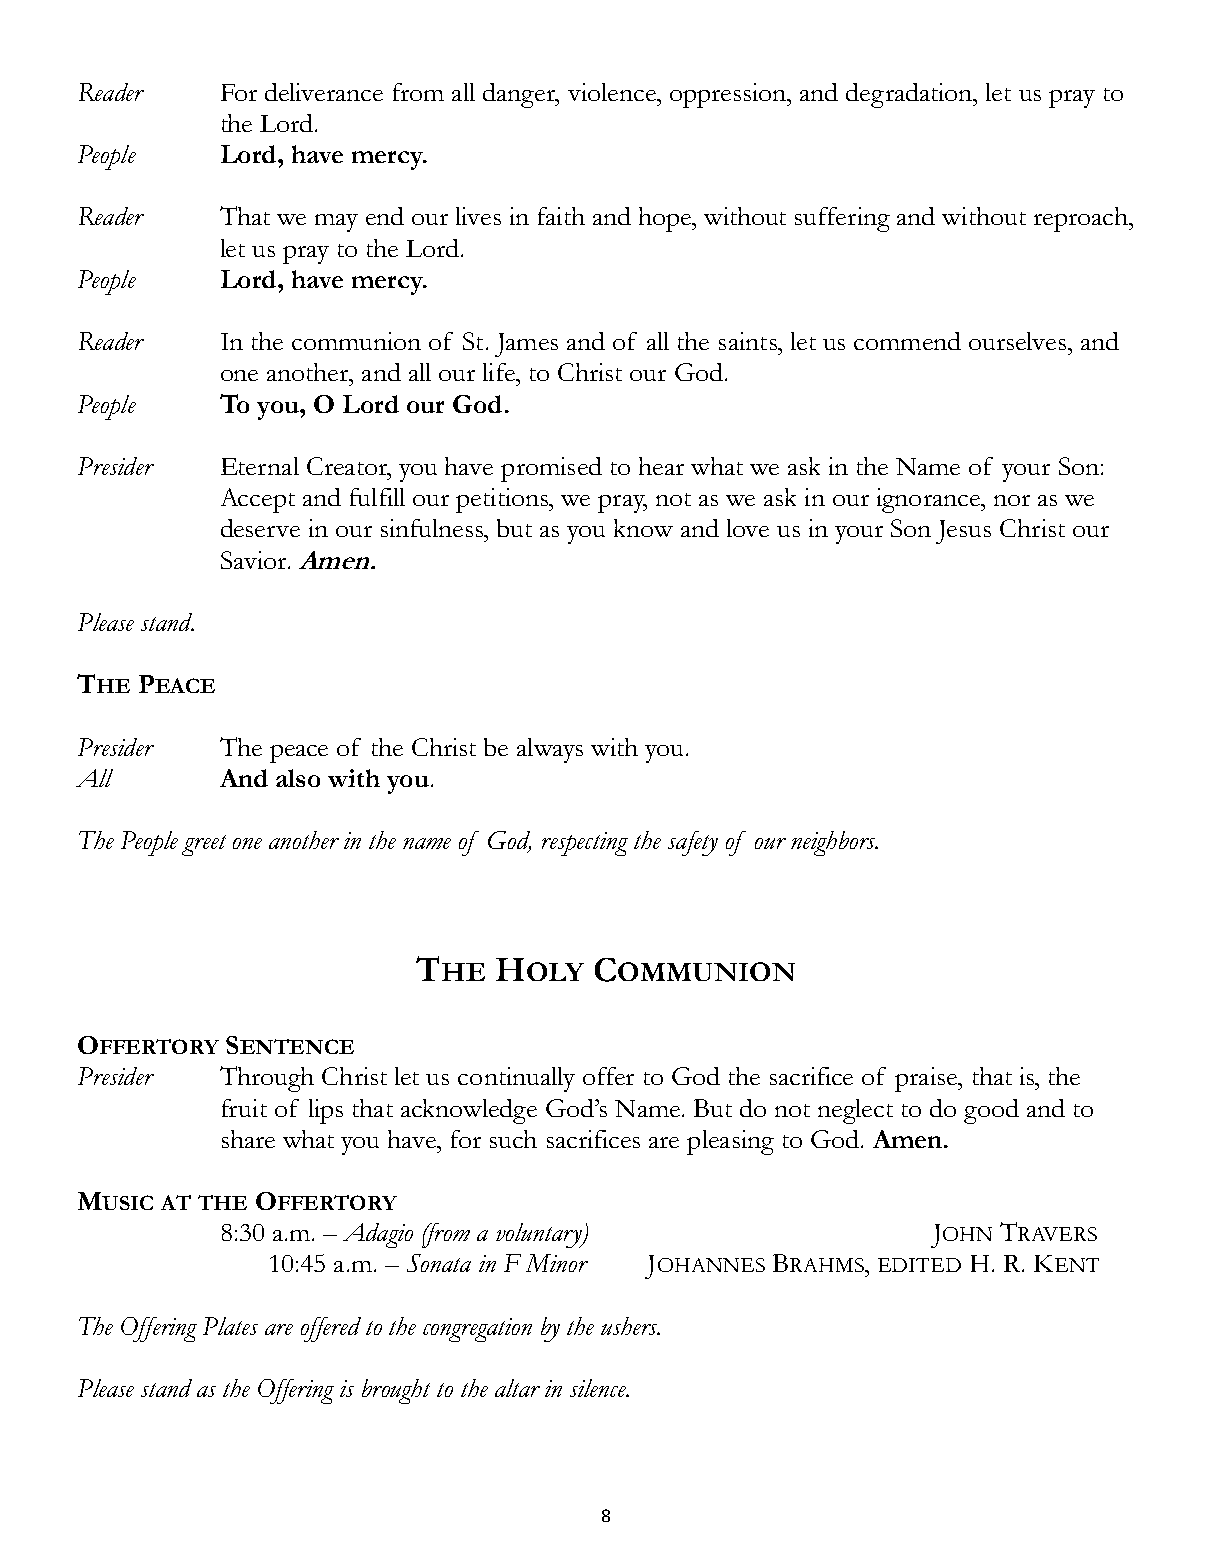 This image has width=1212, height=1568. What do you see at coordinates (324, 92) in the image?
I see `deliverance` at bounding box center [324, 92].
